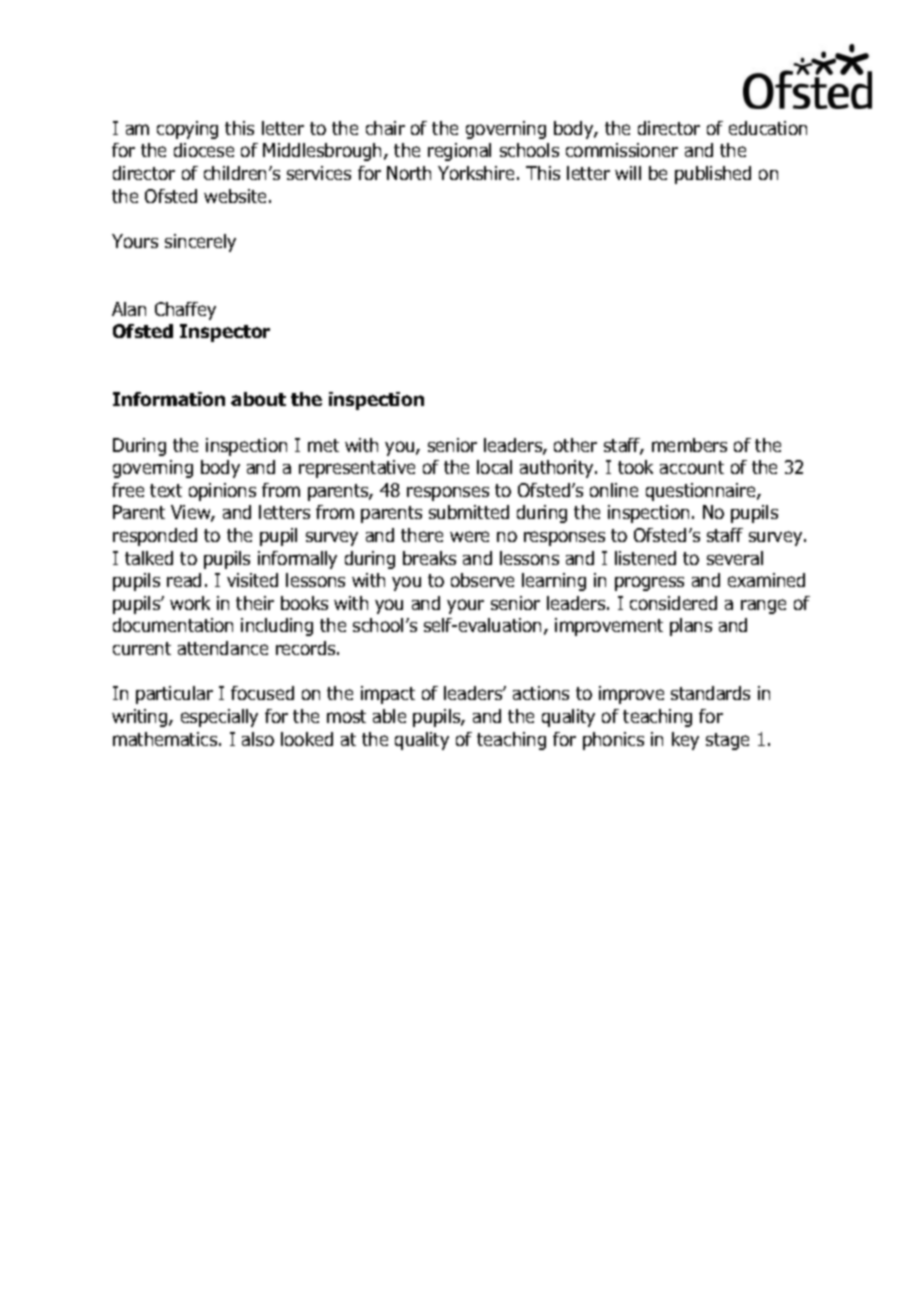  Describe the element at coordinates (459, 152) in the screenshot. I see `regional` at that location.
